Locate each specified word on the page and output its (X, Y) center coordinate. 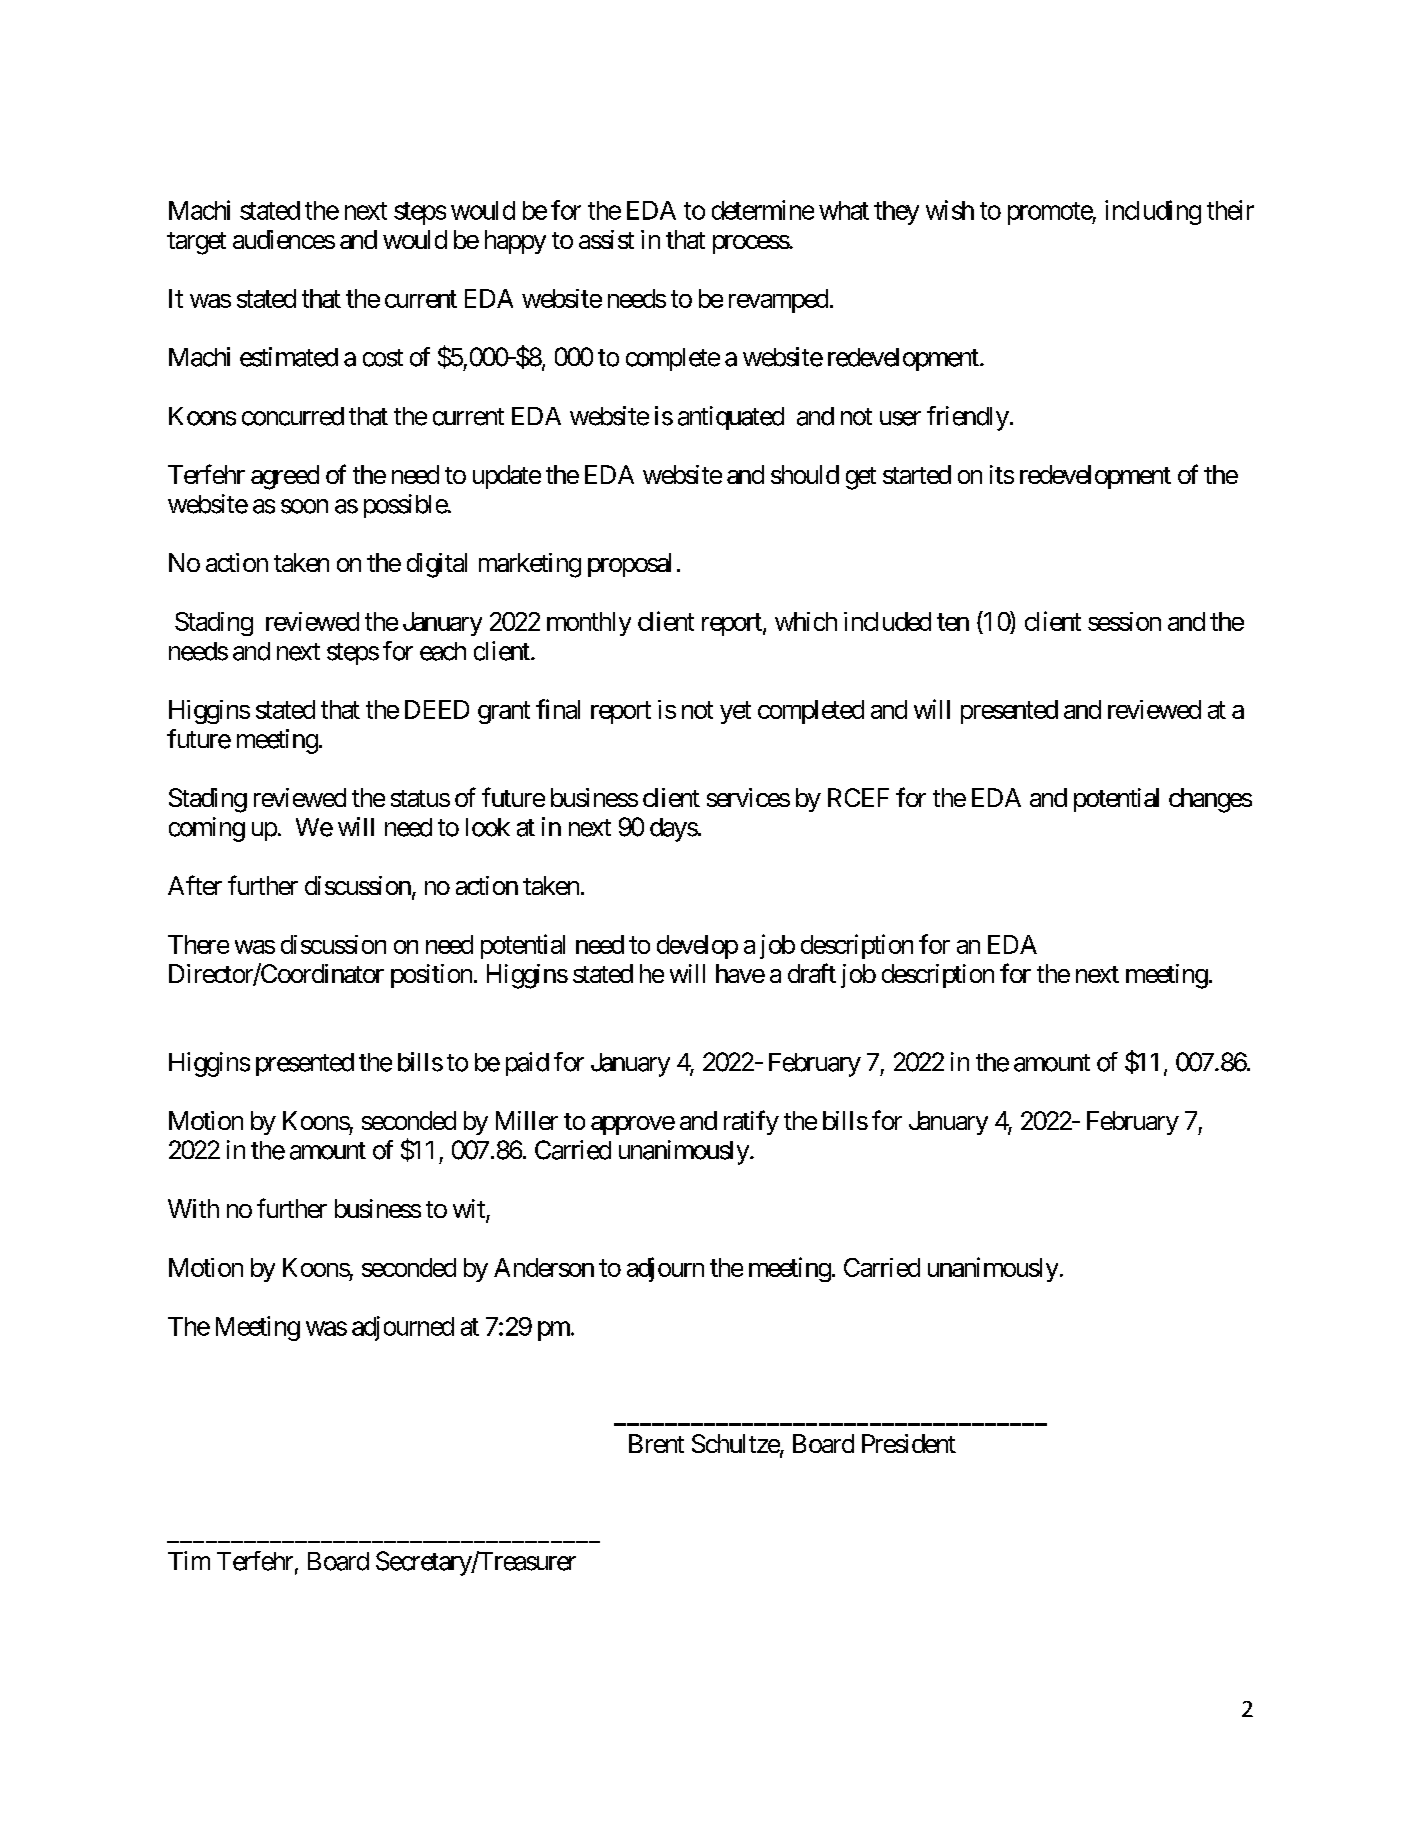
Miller (527, 1120)
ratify (751, 1122)
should (805, 474)
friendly (968, 418)
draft (812, 973)
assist (606, 239)
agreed (285, 477)
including (1153, 212)
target (196, 243)
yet (735, 712)
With (193, 1208)
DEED (437, 709)
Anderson (544, 1267)
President (909, 1443)
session (1124, 621)
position (431, 976)
